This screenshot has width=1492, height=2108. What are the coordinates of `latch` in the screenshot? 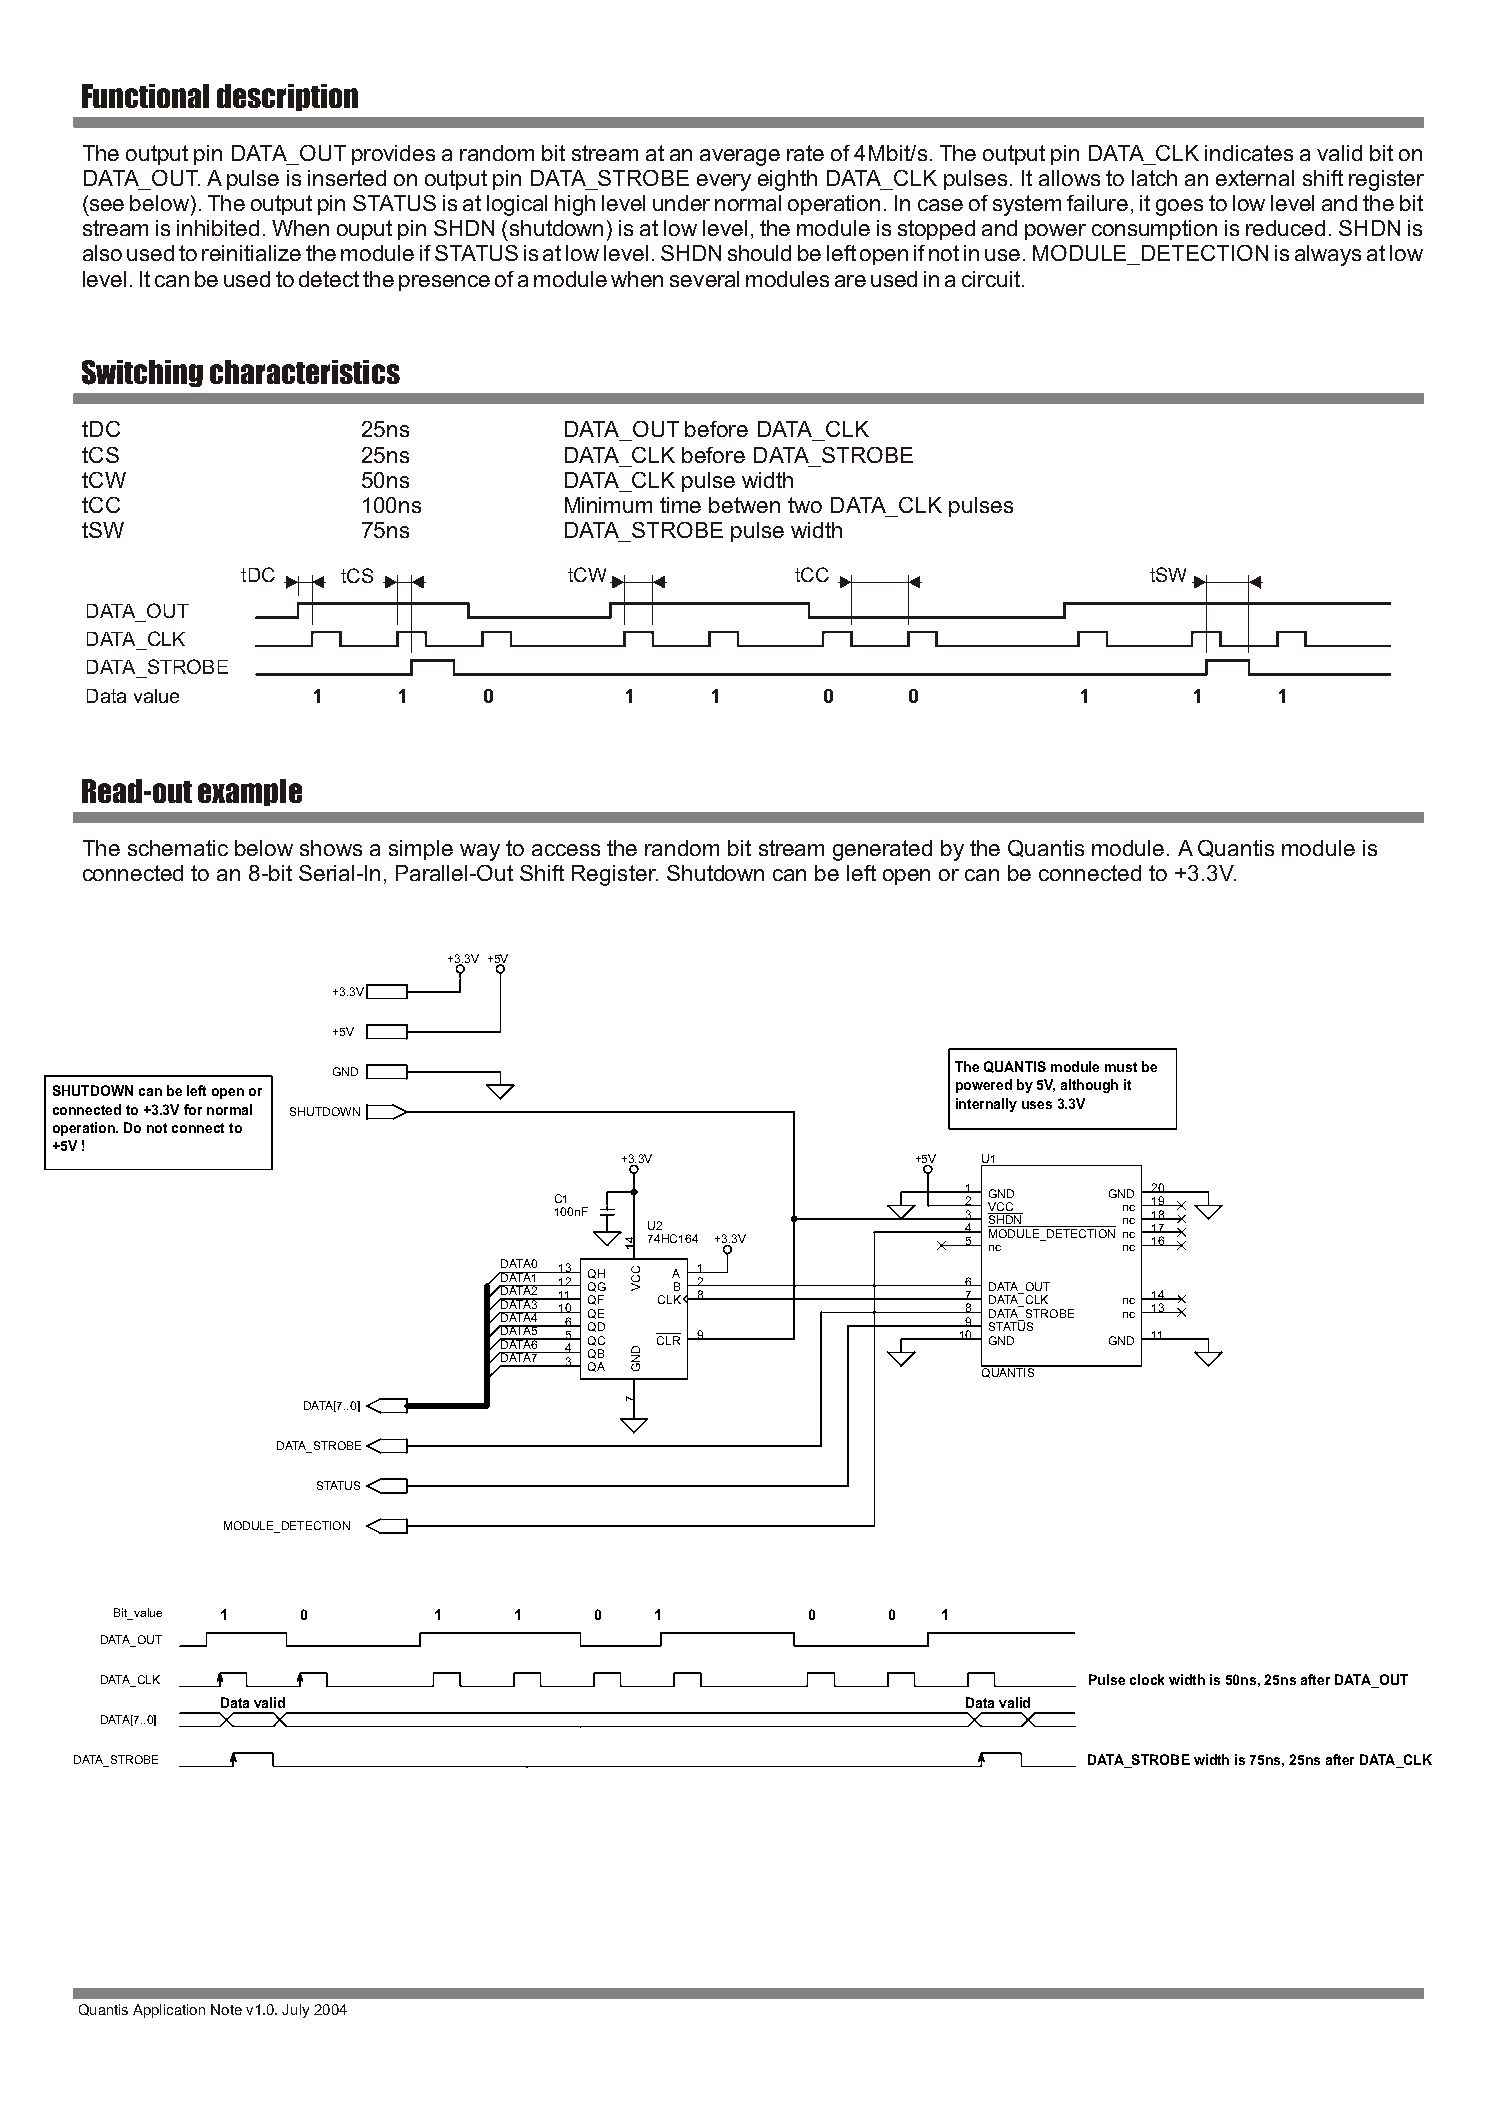 It's located at (1154, 178).
